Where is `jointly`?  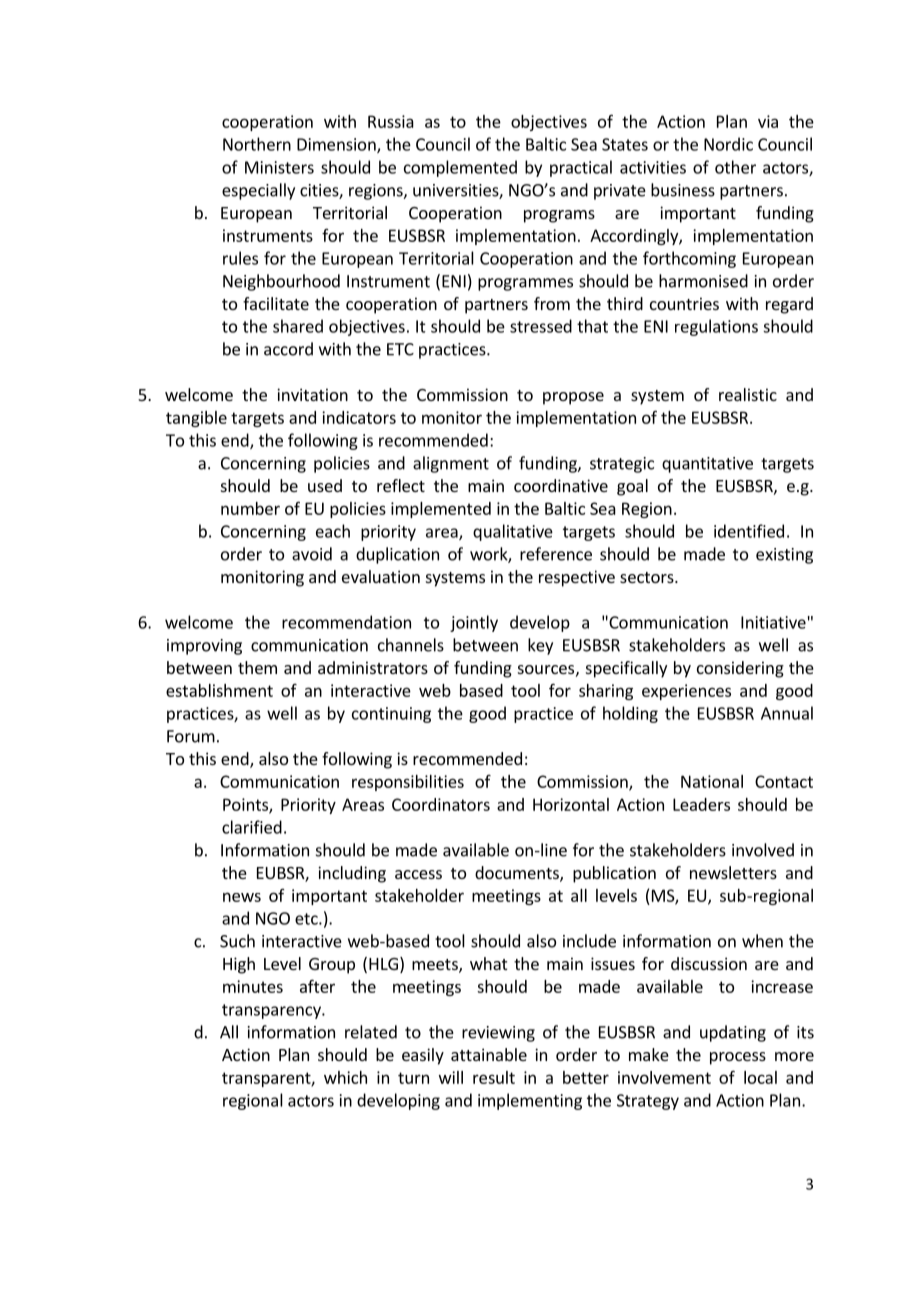 jointly is located at coordinates (474, 623).
